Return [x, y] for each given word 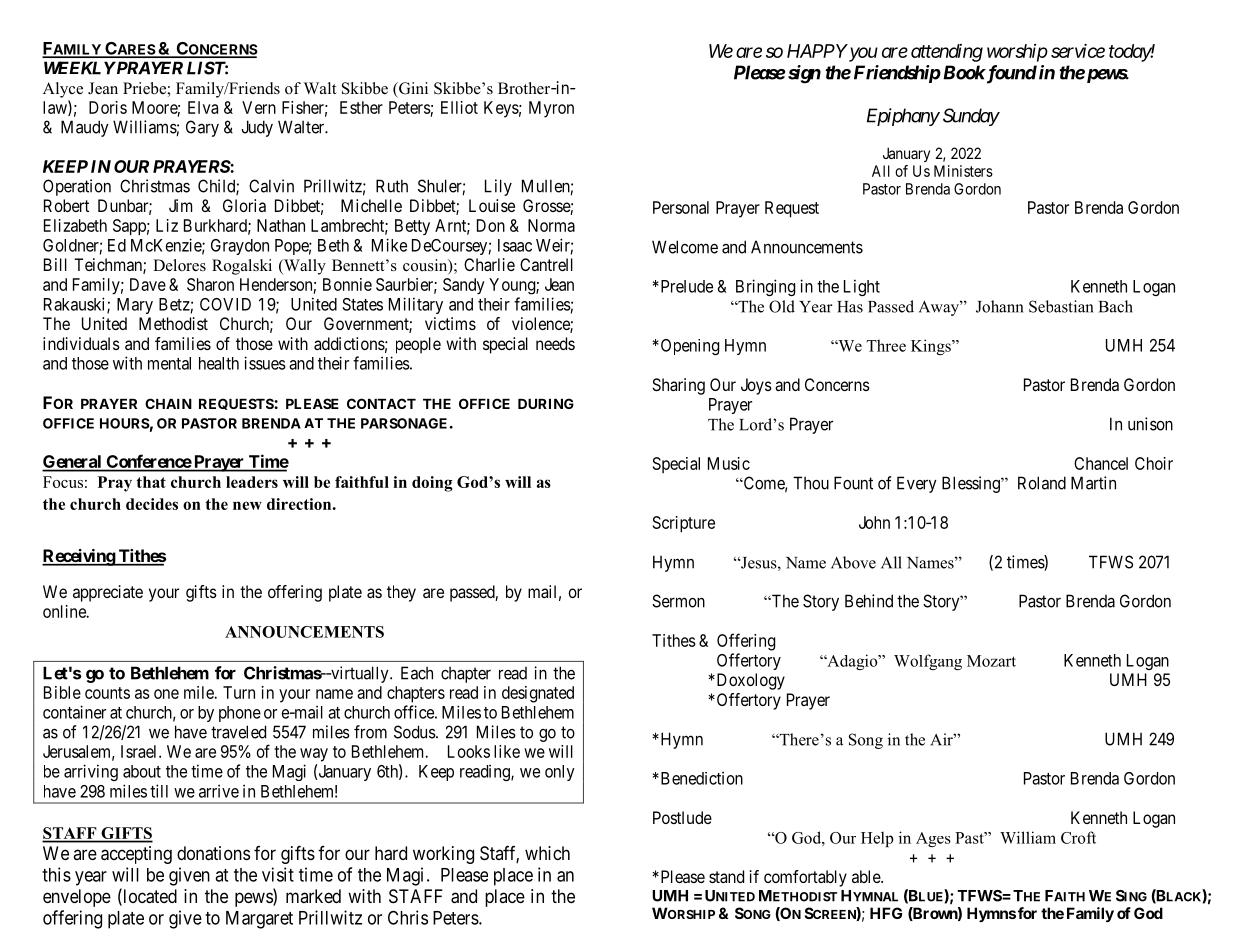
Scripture [684, 524]
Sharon [210, 284]
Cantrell [546, 264]
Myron [551, 109]
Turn [239, 692]
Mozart [991, 661]
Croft [1078, 837]
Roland [1042, 483]
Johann [1000, 306]
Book [962, 72]
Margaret [259, 920]
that [151, 482]
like [507, 751]
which [547, 853]
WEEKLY [80, 68]
